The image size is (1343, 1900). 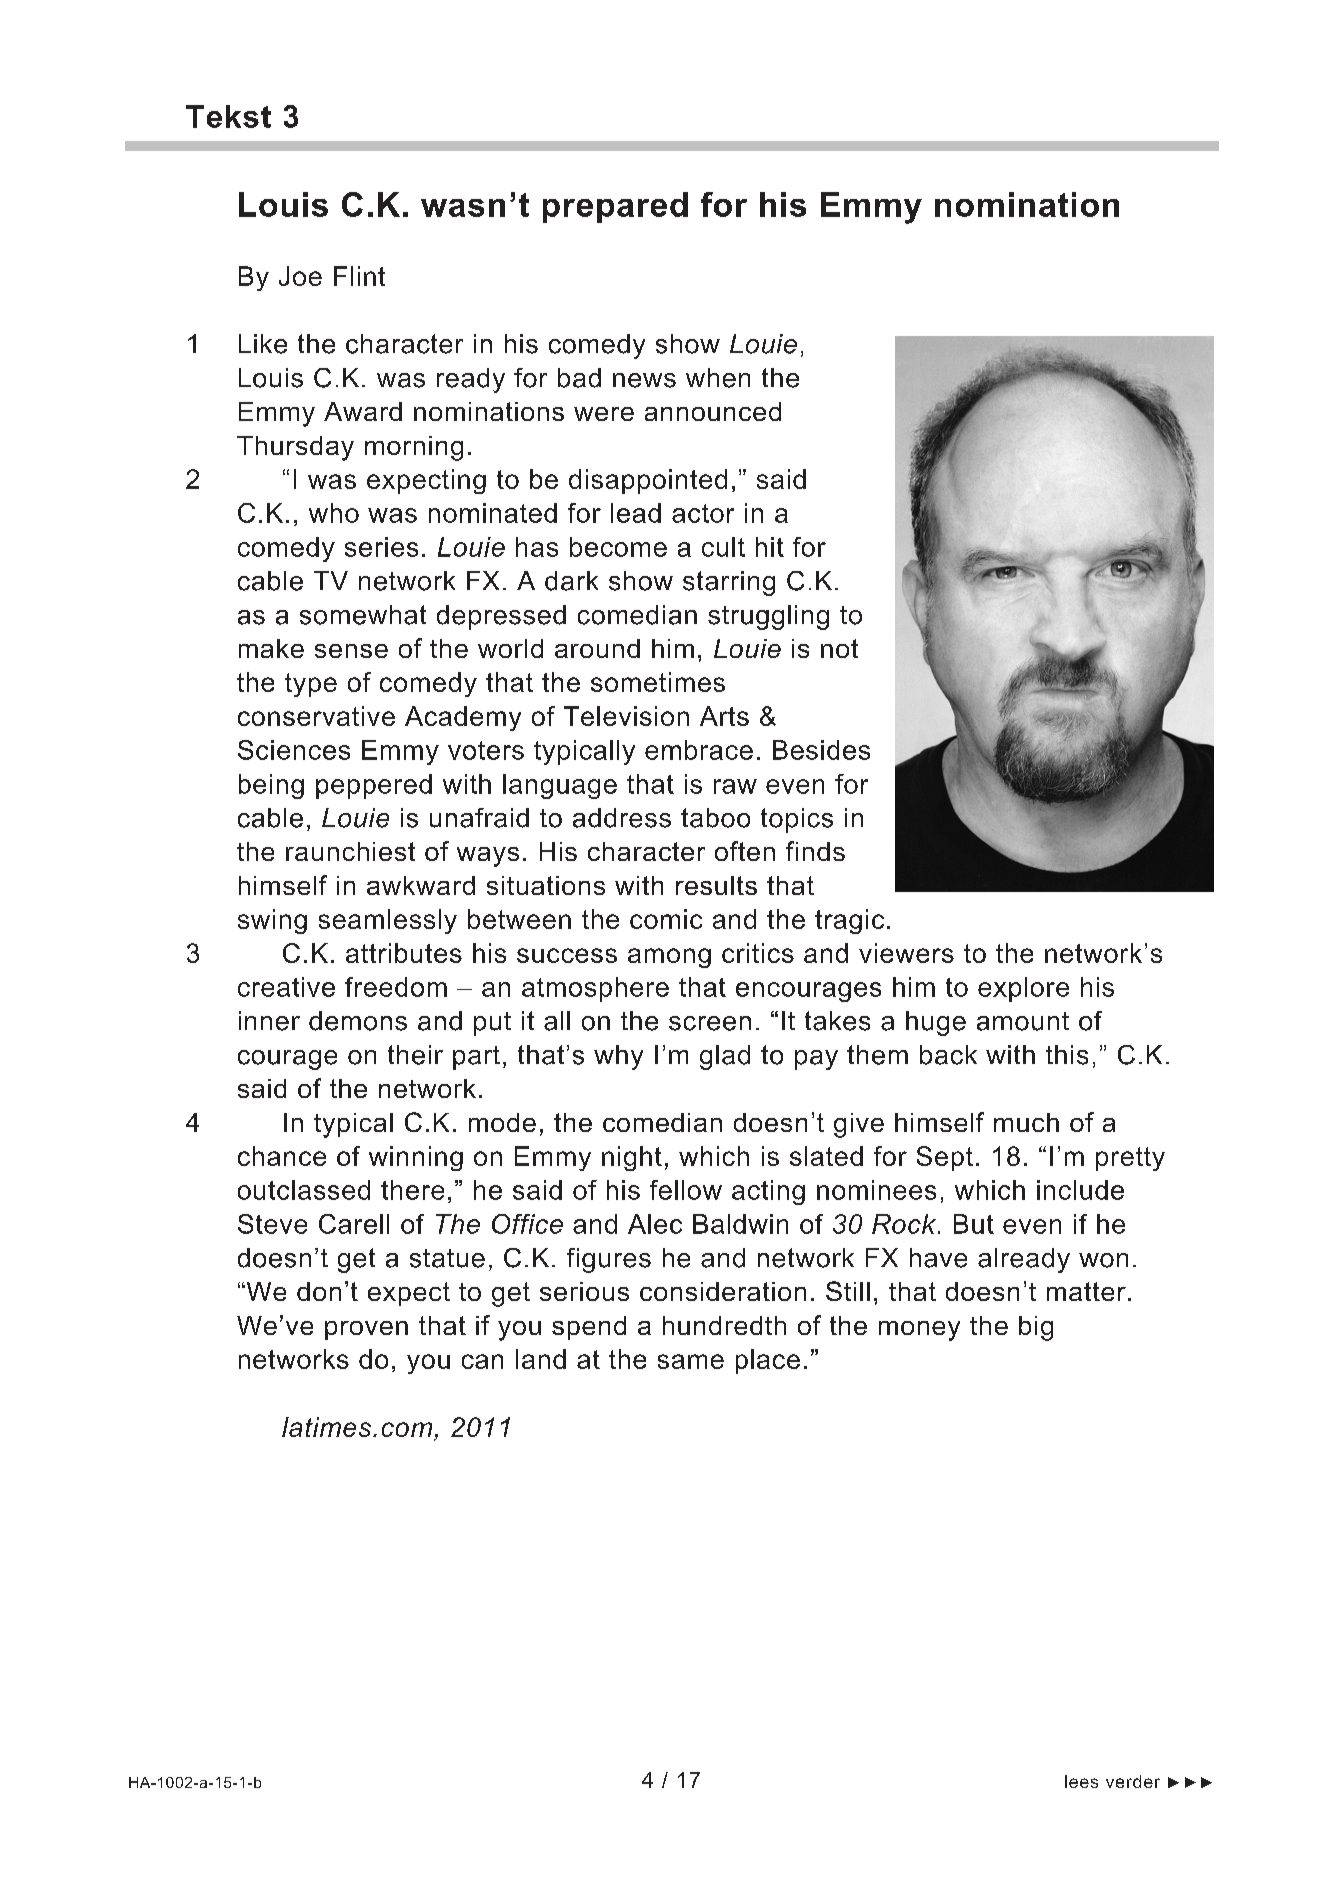 I want to click on screen, so click(x=710, y=1023).
